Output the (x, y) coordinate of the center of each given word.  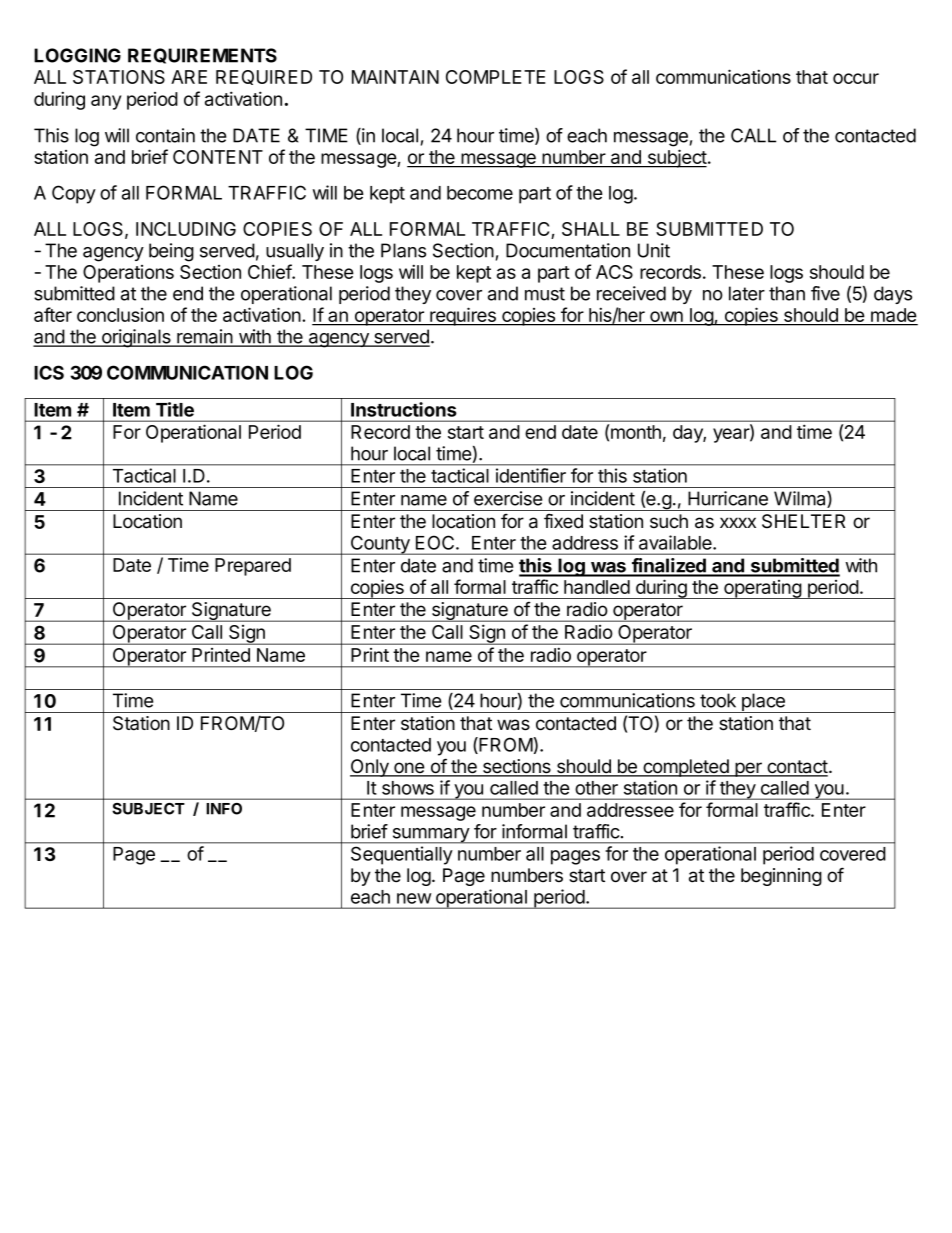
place (763, 703)
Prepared (253, 567)
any (106, 102)
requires (463, 316)
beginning (781, 877)
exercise (508, 498)
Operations (128, 274)
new (414, 898)
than (787, 293)
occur (856, 78)
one (409, 769)
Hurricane (728, 498)
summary (430, 836)
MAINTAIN (395, 77)
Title (175, 409)
